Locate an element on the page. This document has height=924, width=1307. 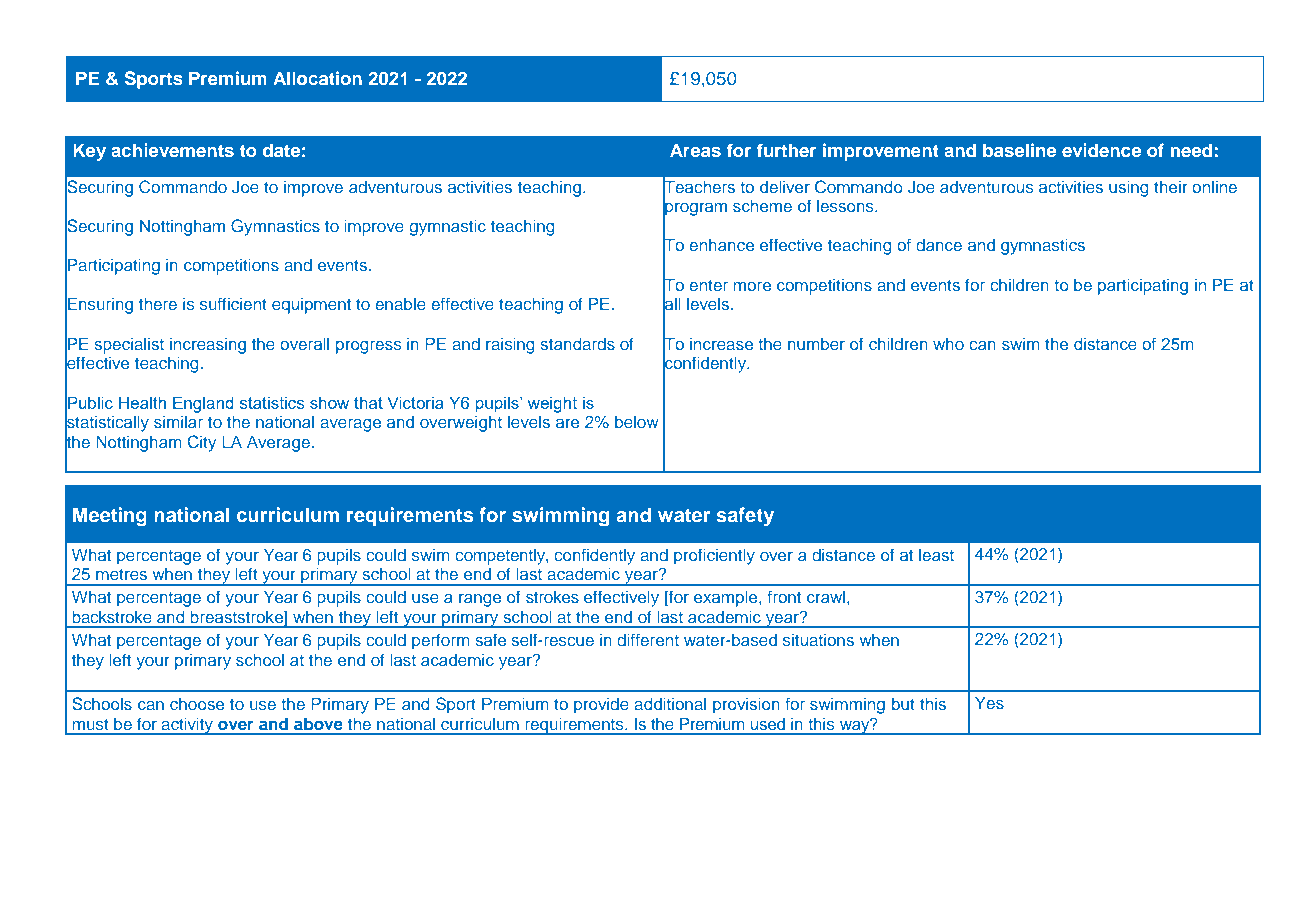
Areas is located at coordinates (695, 150).
